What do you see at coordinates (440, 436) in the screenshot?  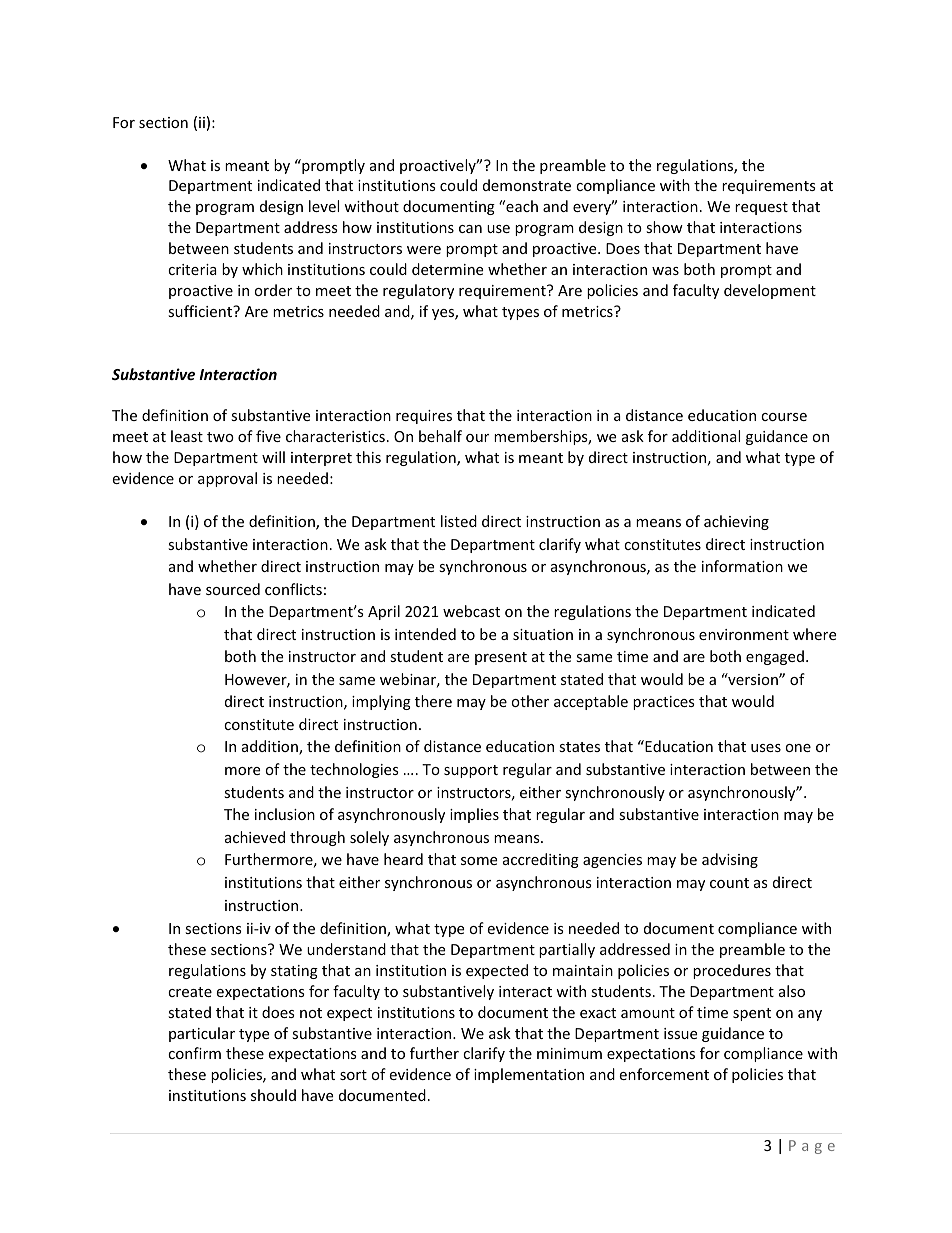 I see `behalf` at bounding box center [440, 436].
